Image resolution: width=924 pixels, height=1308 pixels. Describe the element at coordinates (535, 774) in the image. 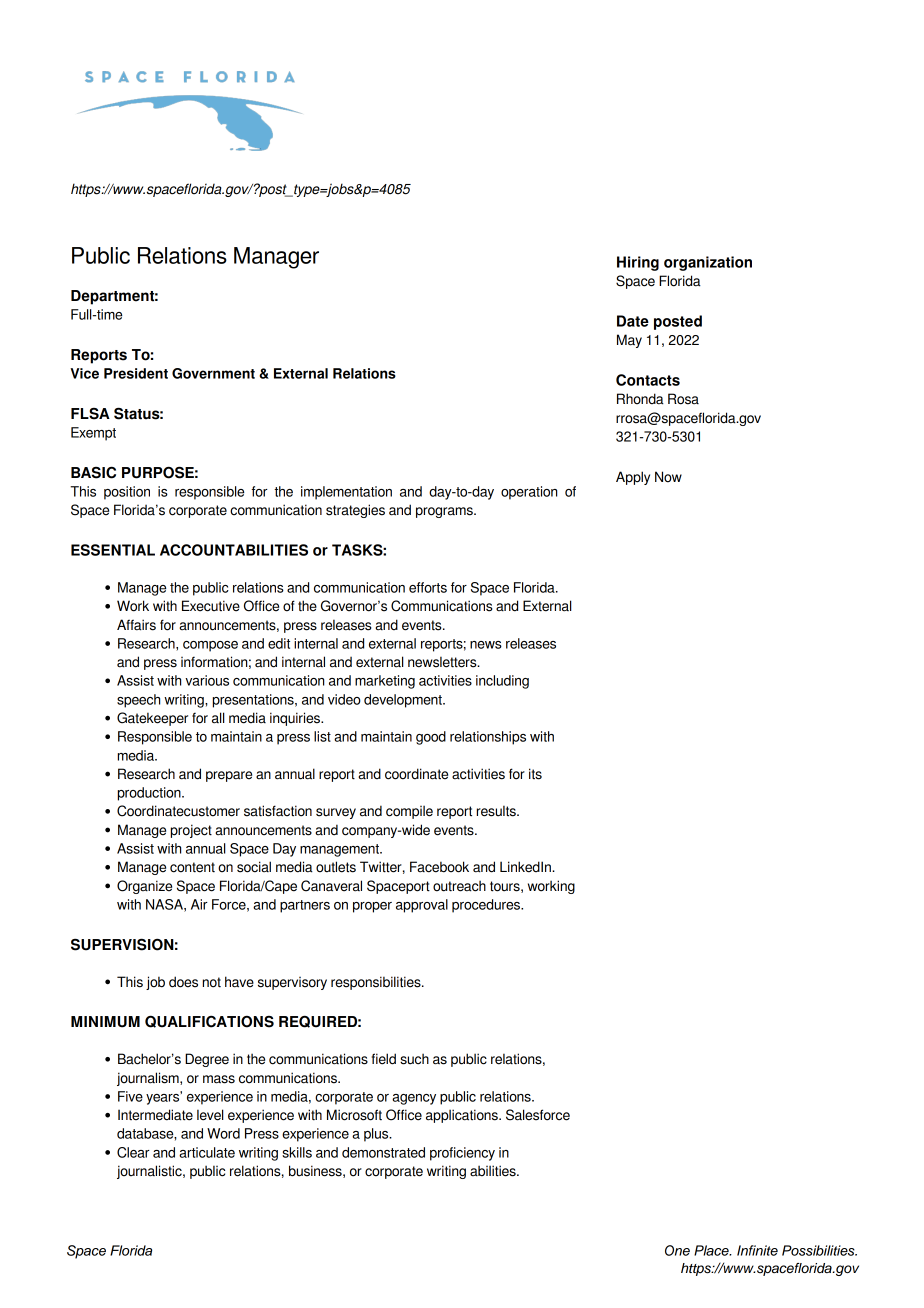

I see `its` at that location.
